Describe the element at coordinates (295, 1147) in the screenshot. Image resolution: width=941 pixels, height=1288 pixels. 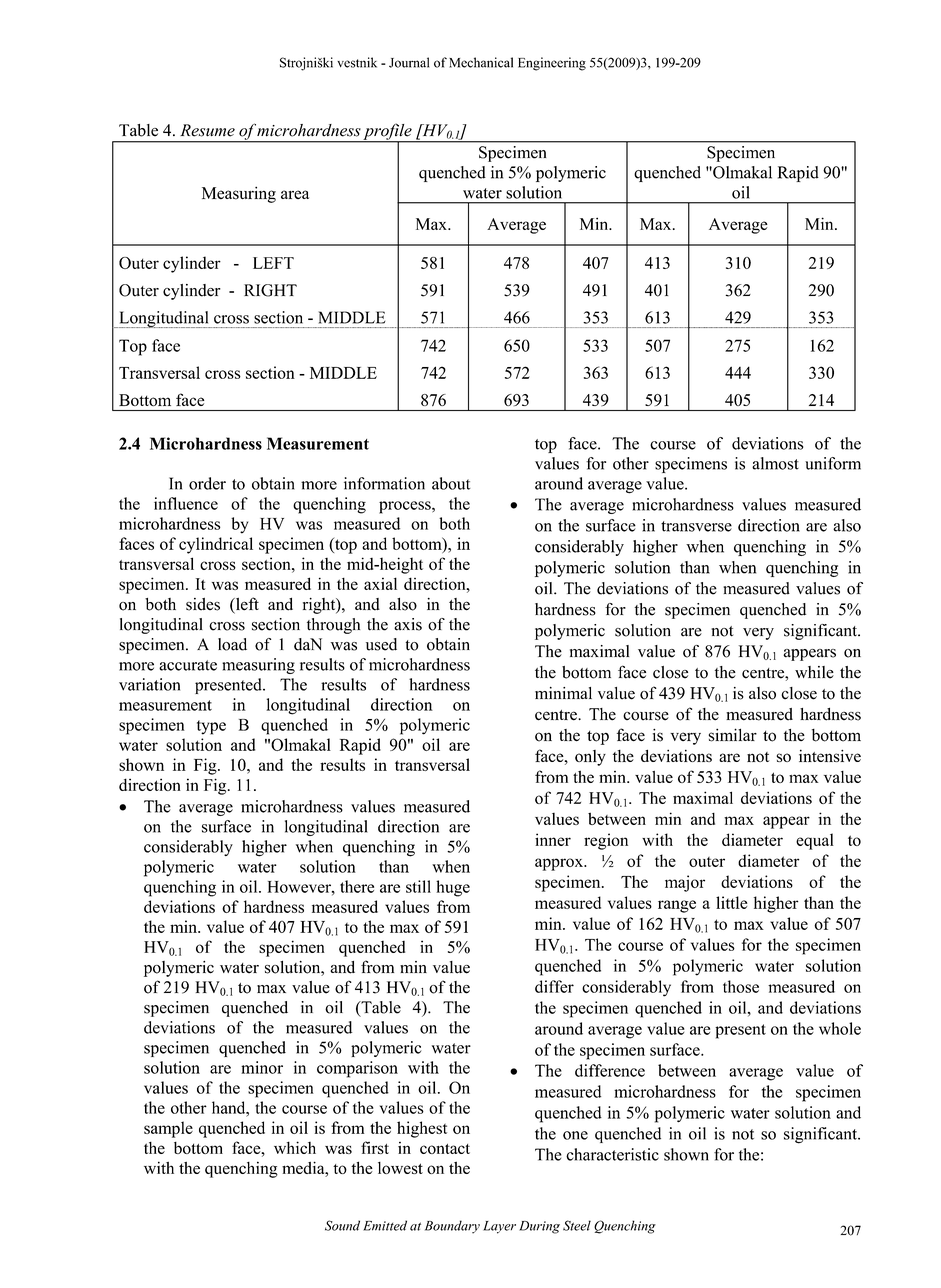
I see `which` at that location.
